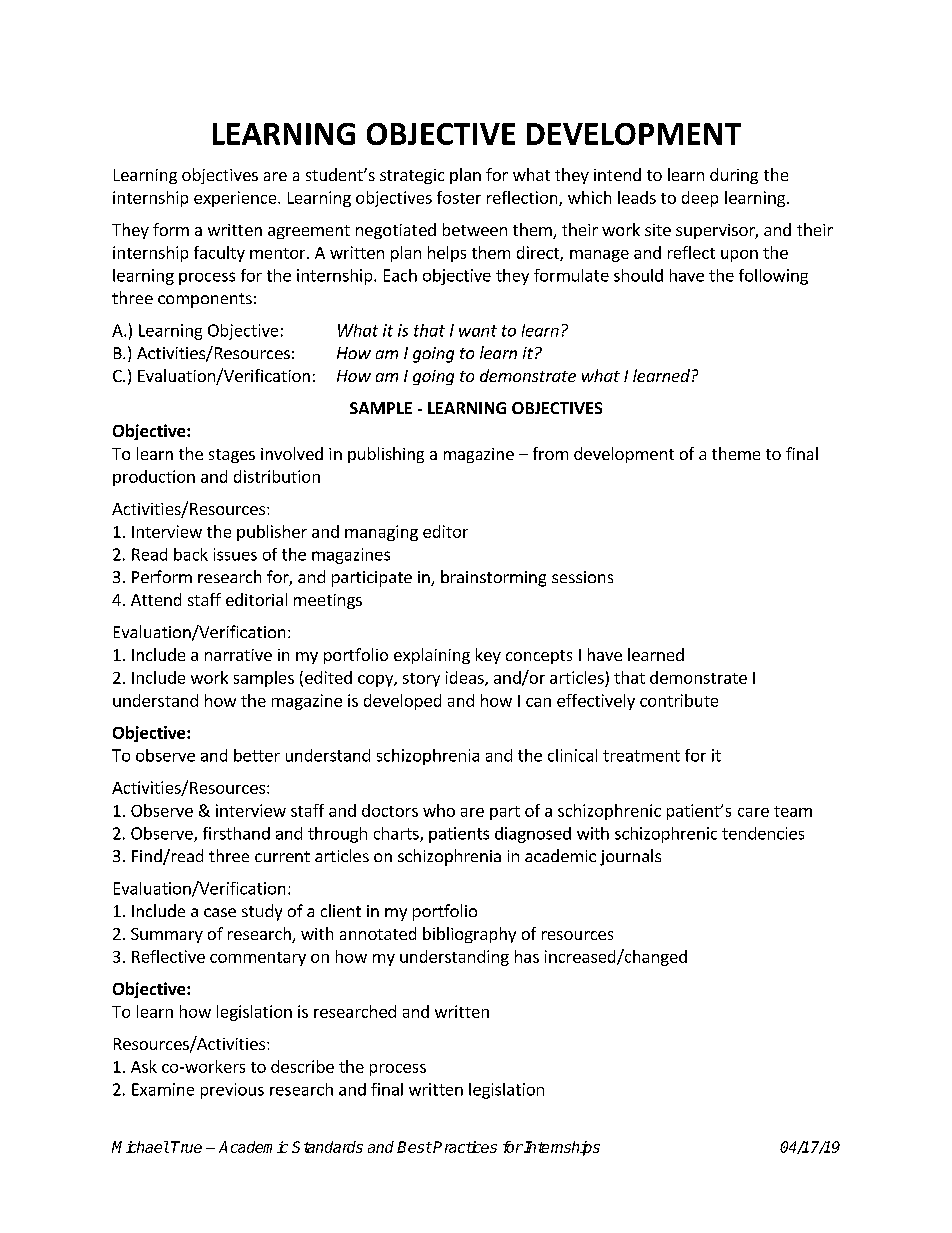 The width and height of the page is (952, 1233). What do you see at coordinates (550, 453) in the page?
I see `from` at bounding box center [550, 453].
